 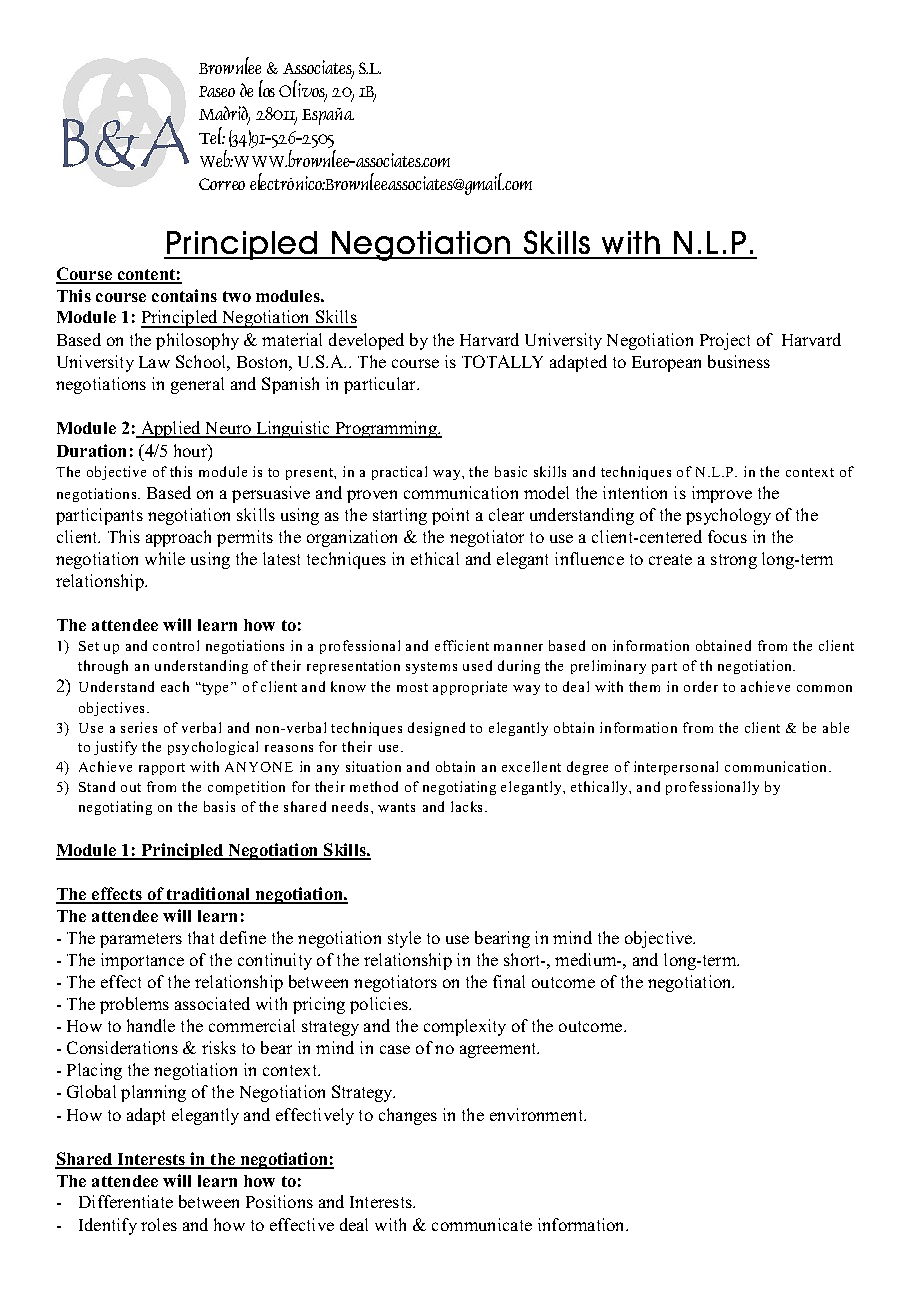 What do you see at coordinates (404, 939) in the screenshot?
I see `style` at bounding box center [404, 939].
